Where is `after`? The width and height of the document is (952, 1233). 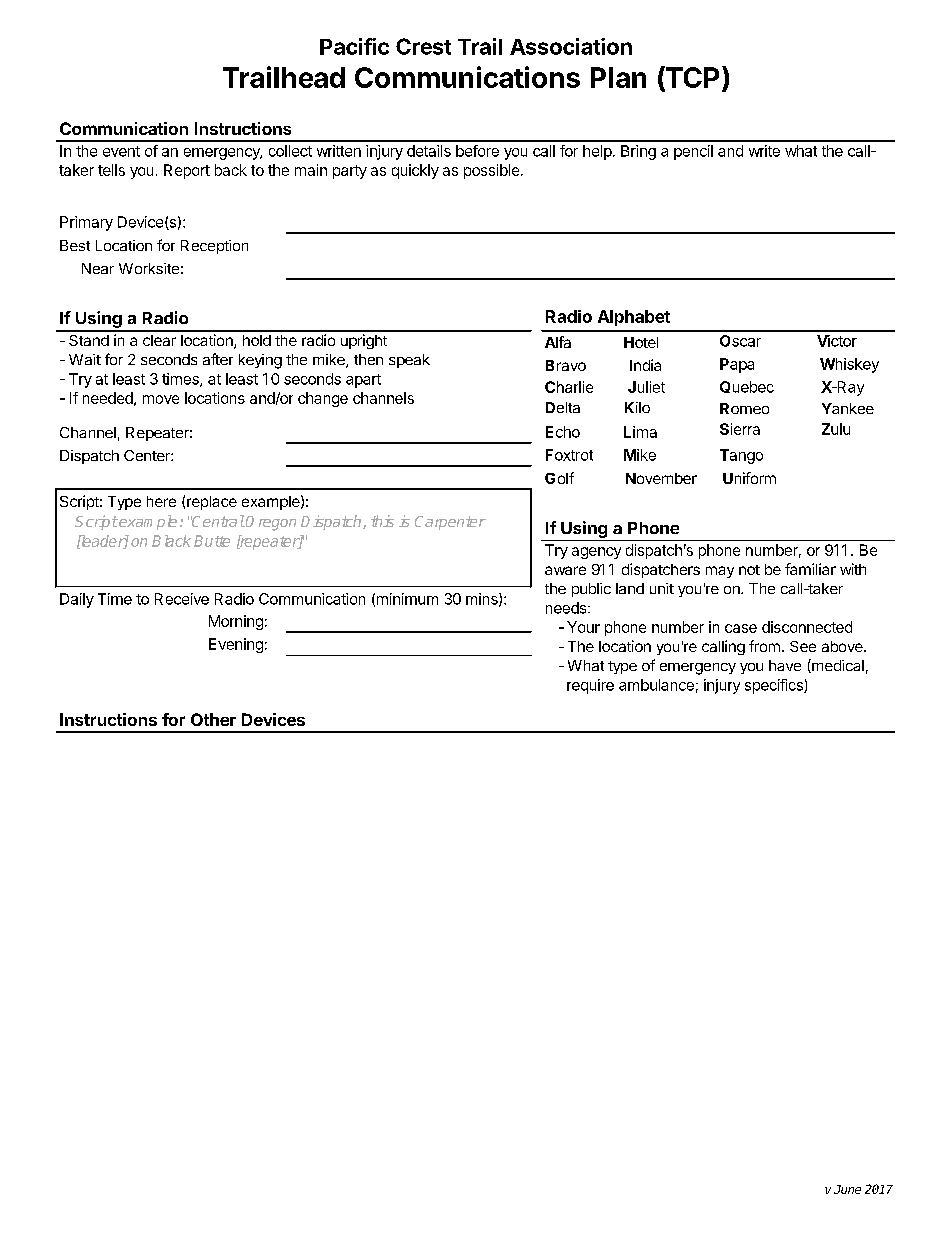 after is located at coordinates (218, 359).
